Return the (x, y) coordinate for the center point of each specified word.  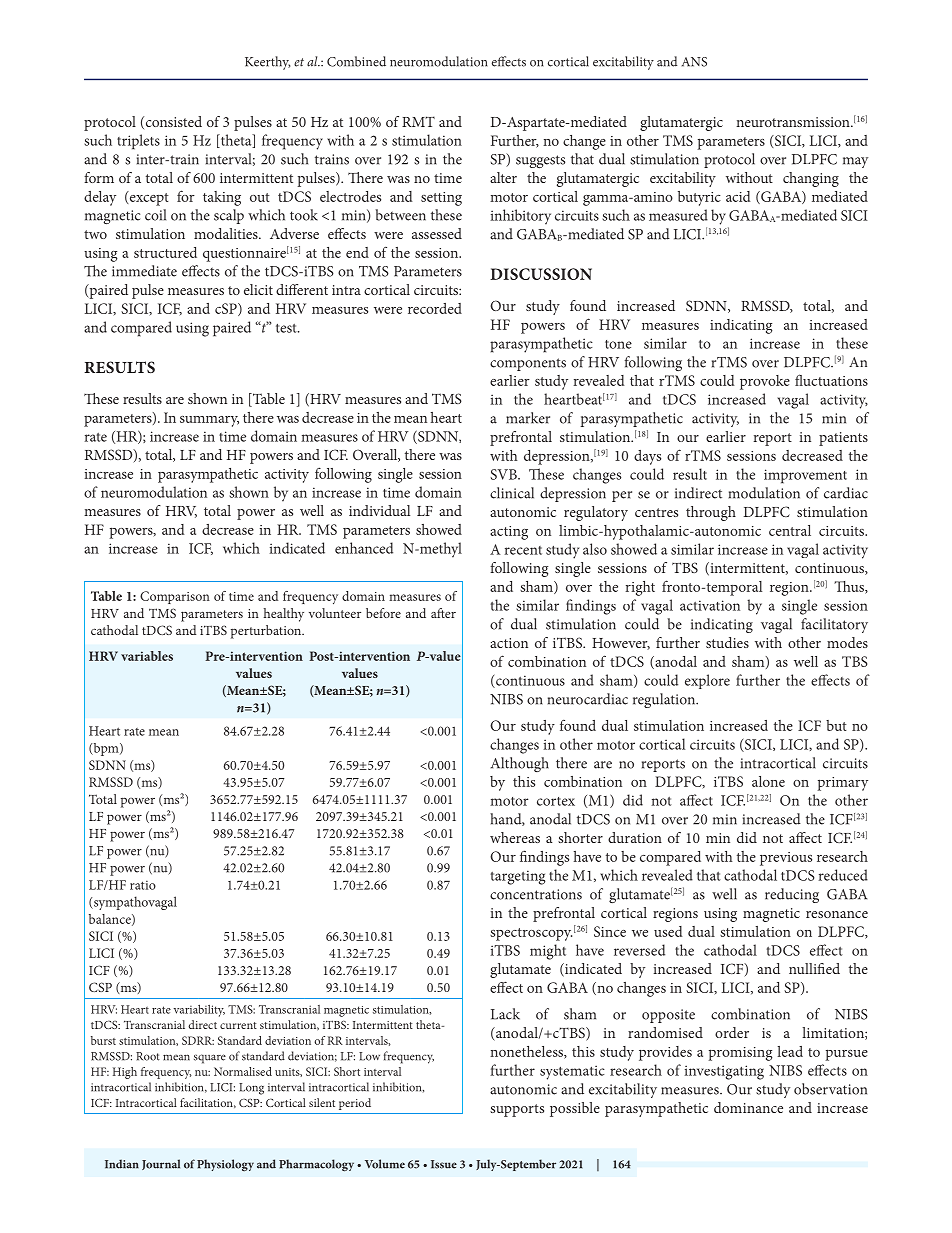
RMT (418, 121)
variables (147, 656)
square (210, 1059)
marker (528, 418)
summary (209, 421)
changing (811, 179)
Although (520, 764)
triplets (138, 142)
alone (768, 781)
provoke (765, 382)
